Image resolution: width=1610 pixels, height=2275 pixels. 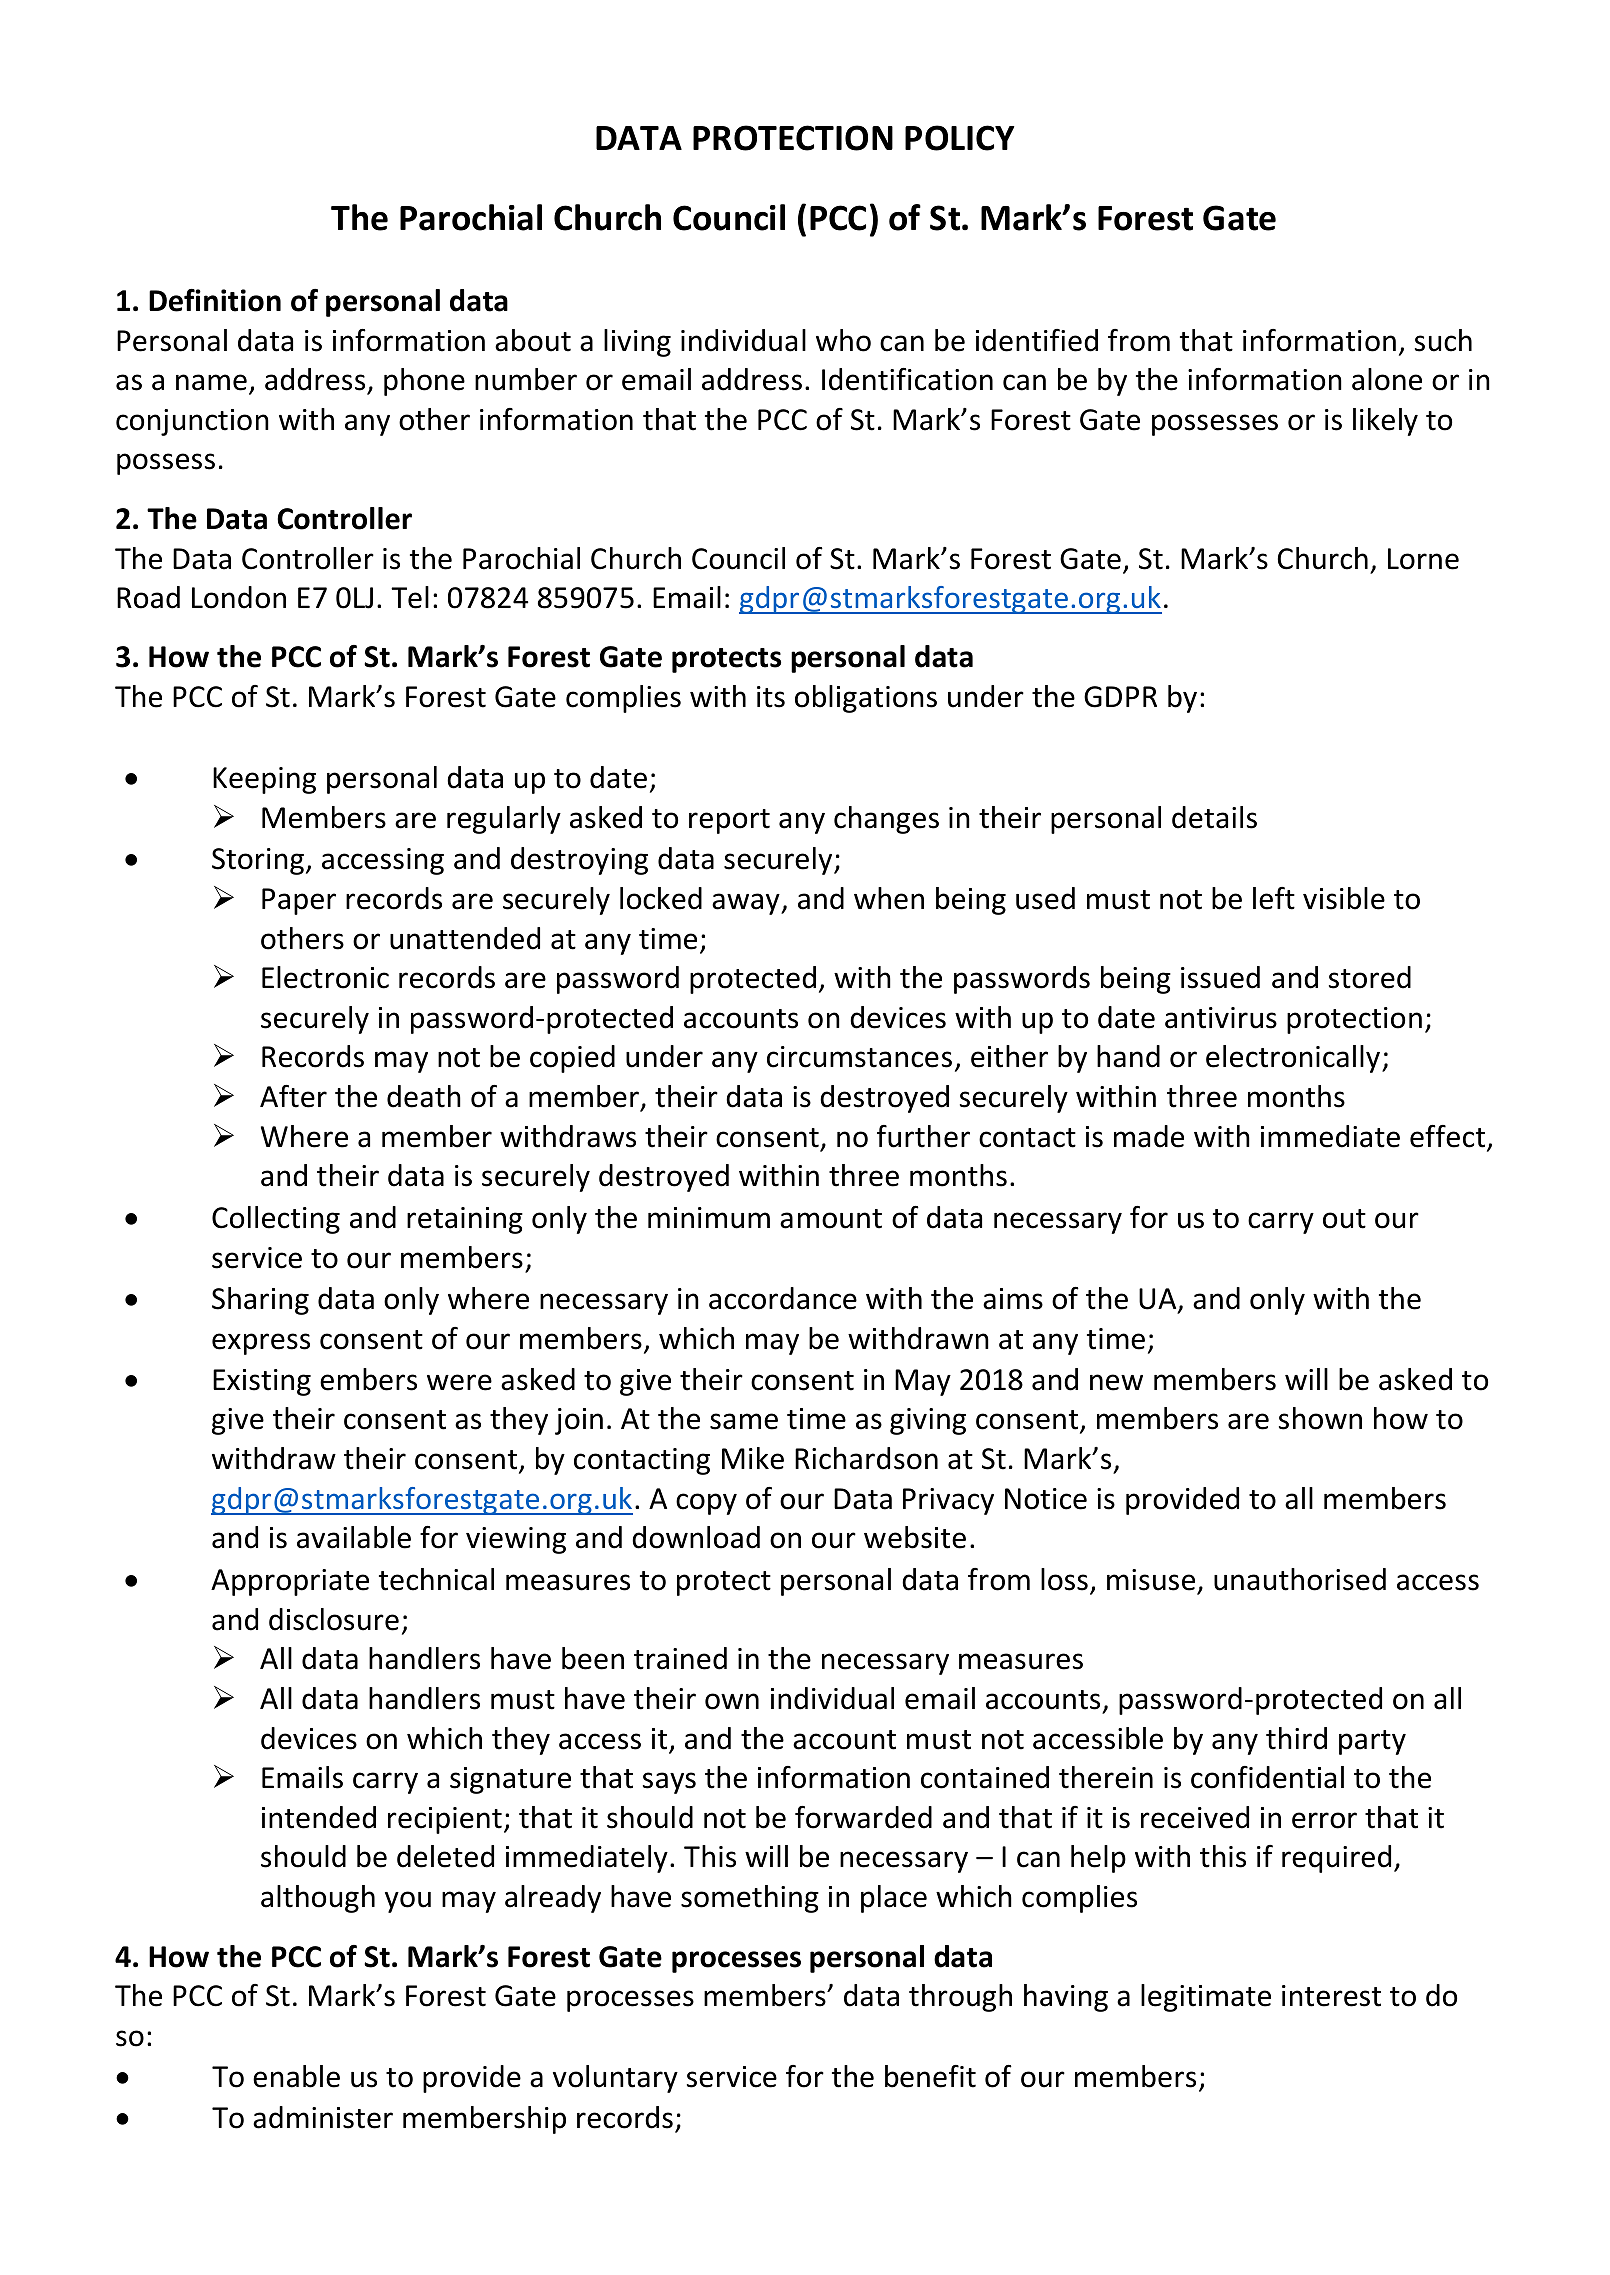 I want to click on download, so click(x=696, y=1537).
